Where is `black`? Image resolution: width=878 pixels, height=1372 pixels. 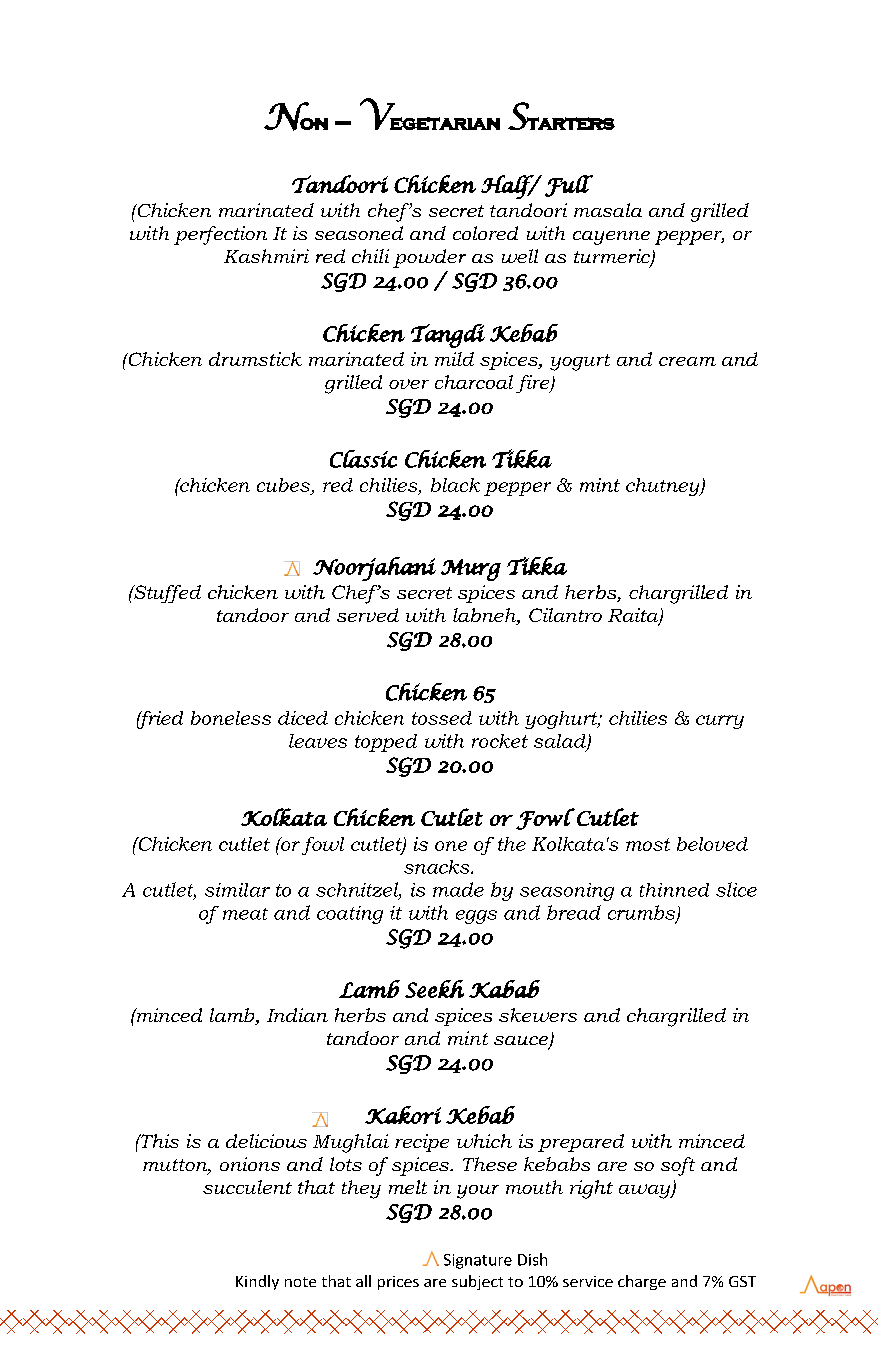
black is located at coordinates (455, 485).
